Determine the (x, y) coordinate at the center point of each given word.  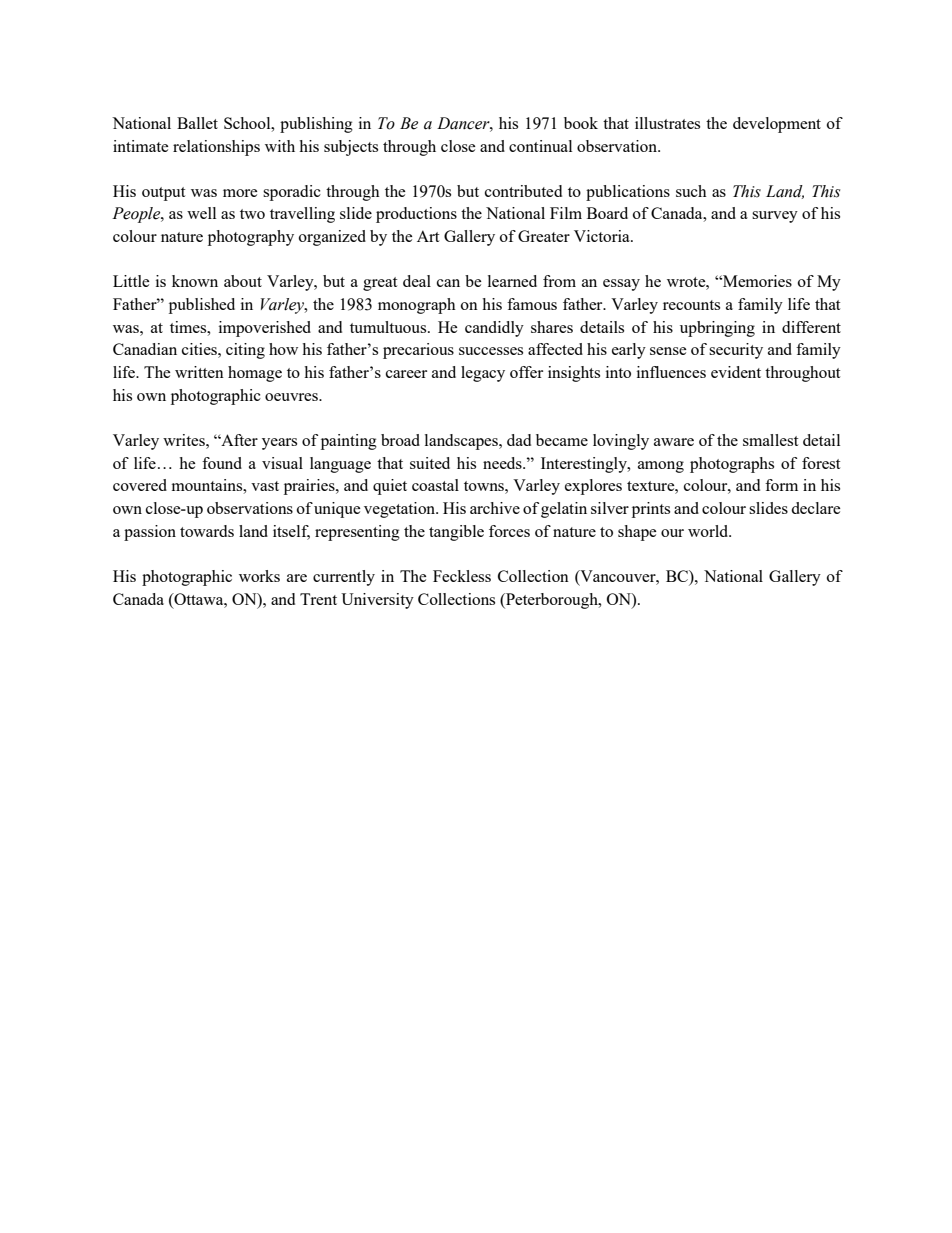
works (259, 576)
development (777, 125)
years (279, 444)
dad (519, 440)
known (195, 281)
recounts (691, 305)
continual (540, 146)
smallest (770, 440)
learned (512, 281)
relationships (216, 148)
